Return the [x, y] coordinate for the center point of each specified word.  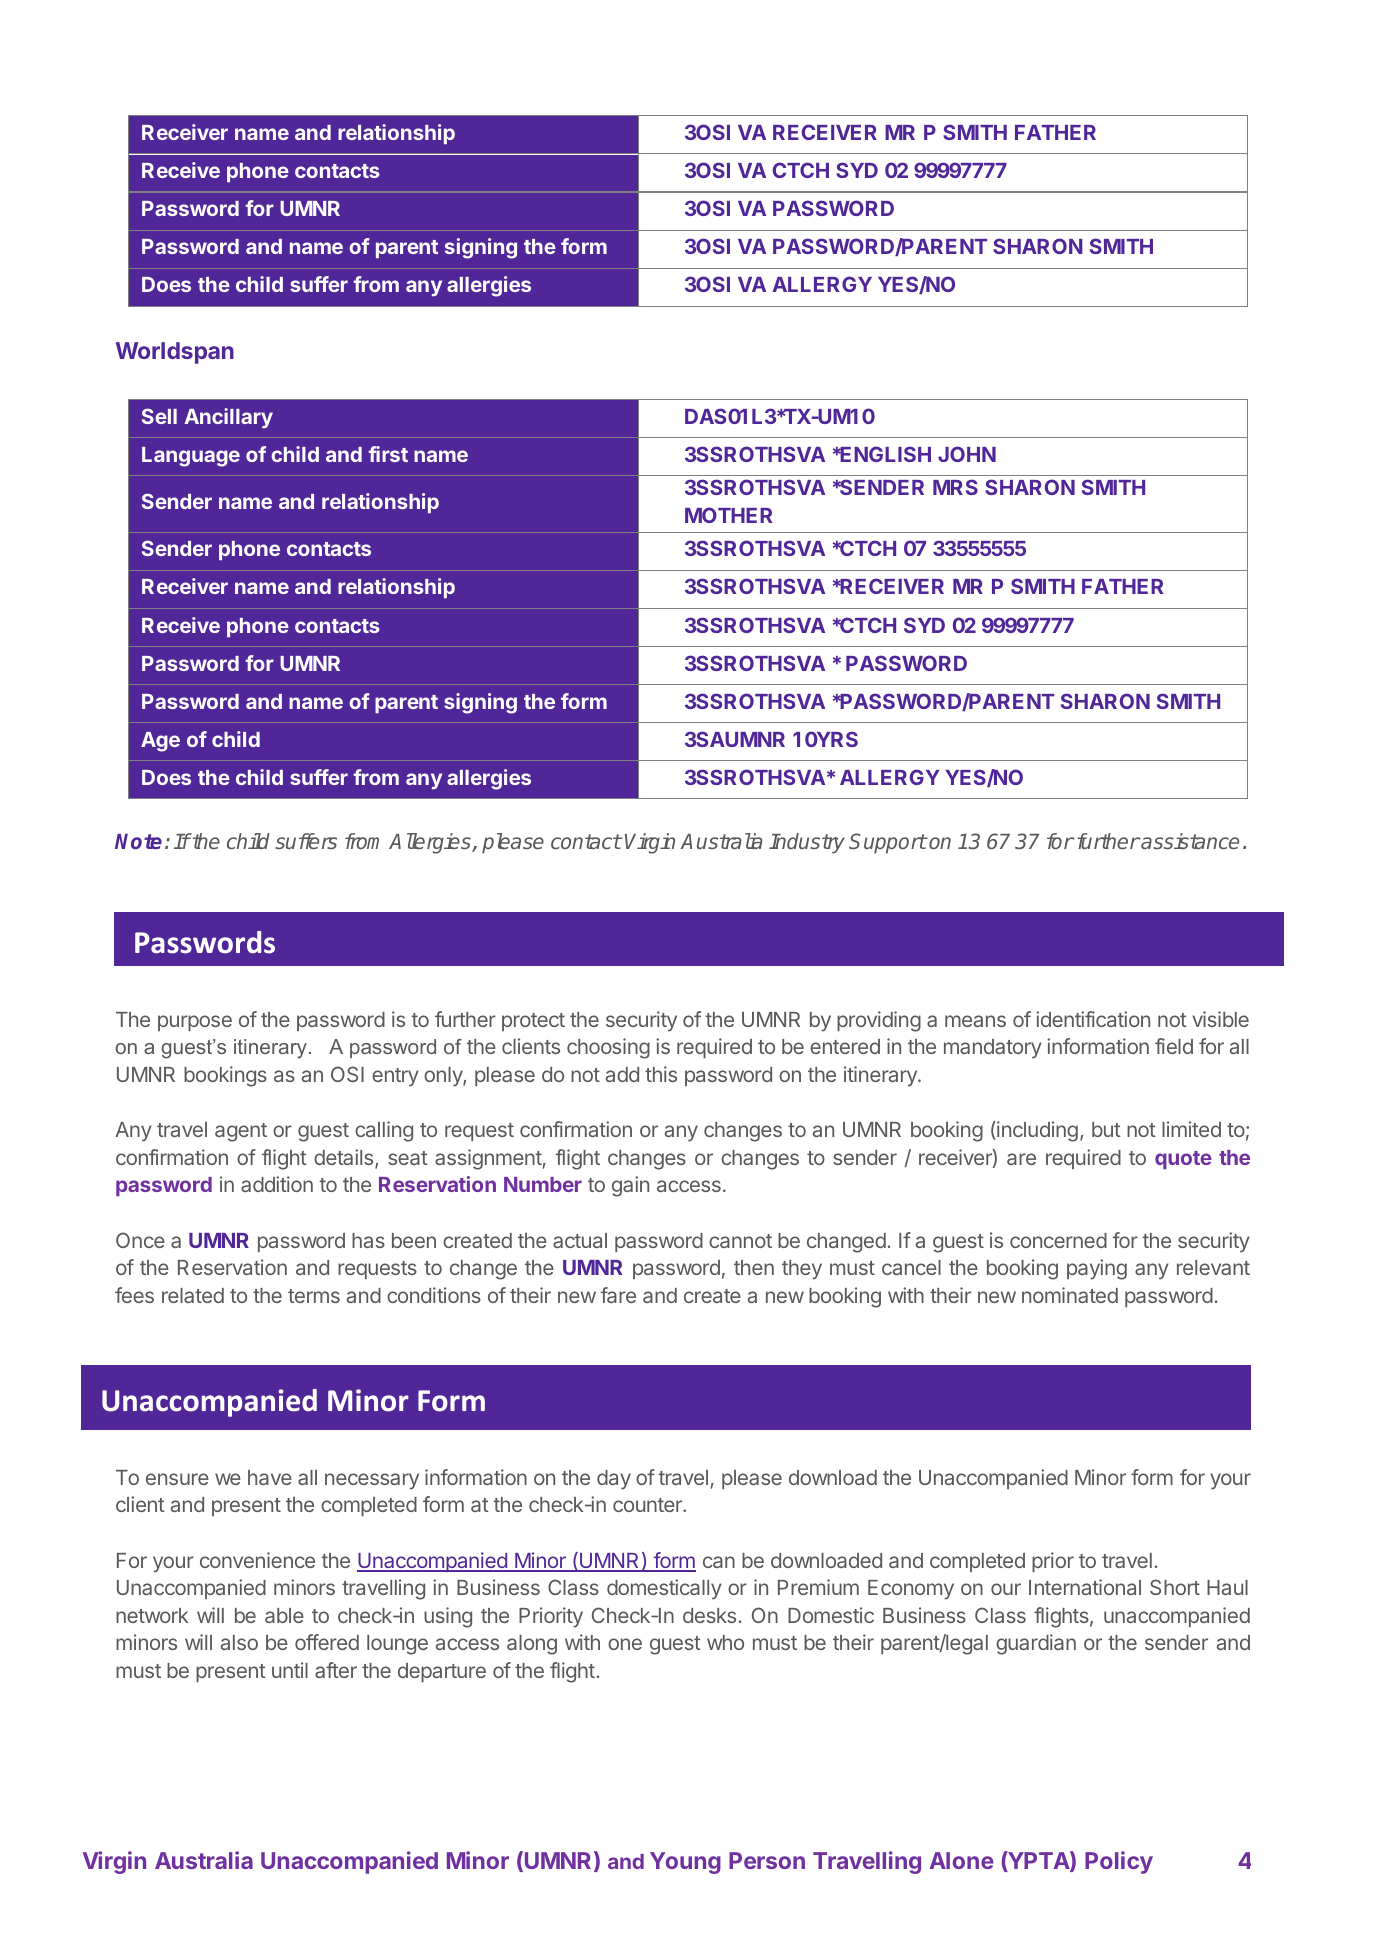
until [290, 1670]
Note [138, 841]
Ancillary [228, 418]
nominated [1070, 1295]
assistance [1189, 841]
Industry [807, 843]
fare [618, 1295]
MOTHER [728, 515]
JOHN [967, 454]
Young [685, 1863]
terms [314, 1296]
